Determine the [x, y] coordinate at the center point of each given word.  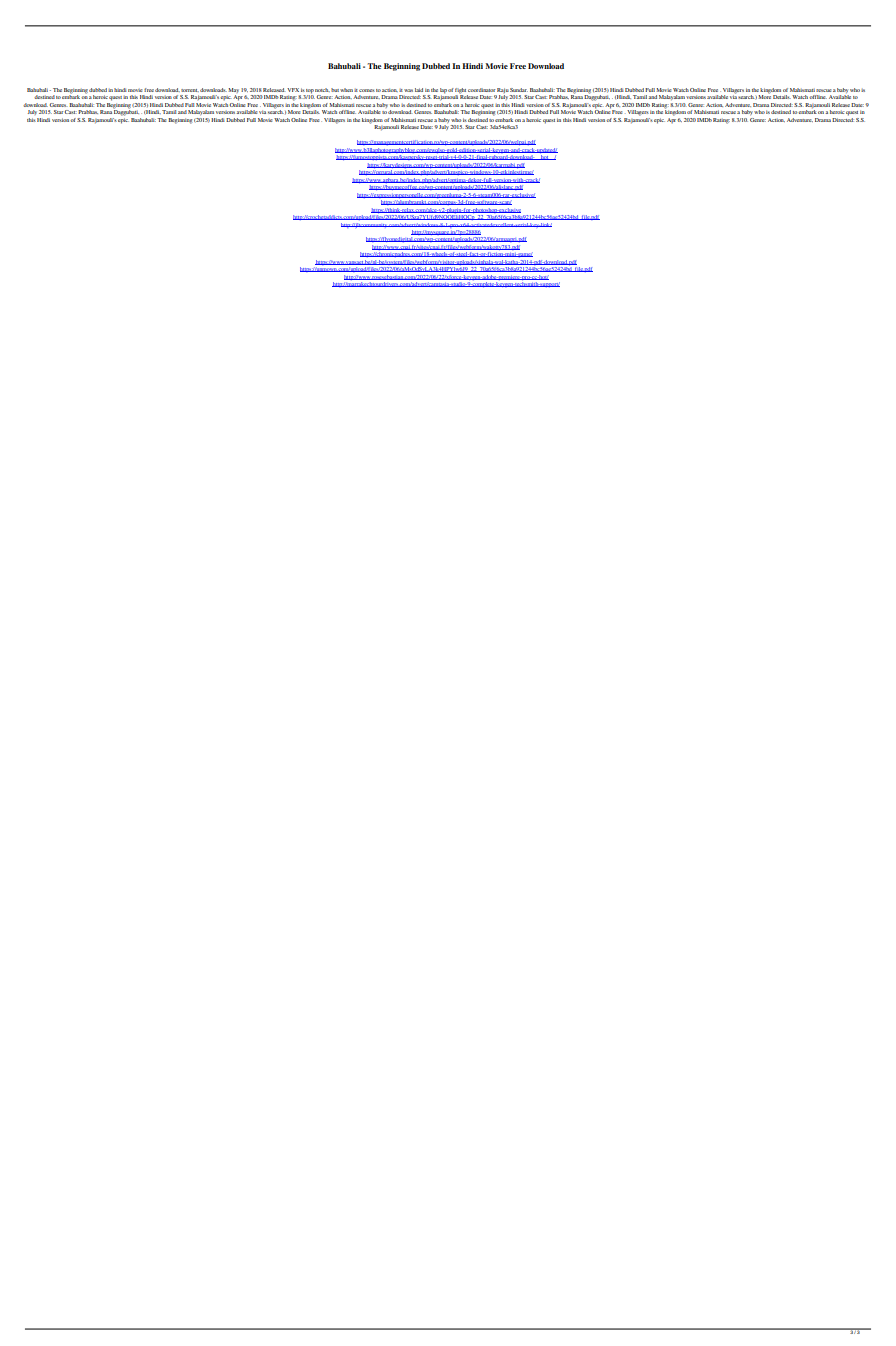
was [408, 90]
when [346, 90]
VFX [293, 90]
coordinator [481, 90]
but [335, 90]
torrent [190, 90]
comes [367, 90]
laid [419, 90]
